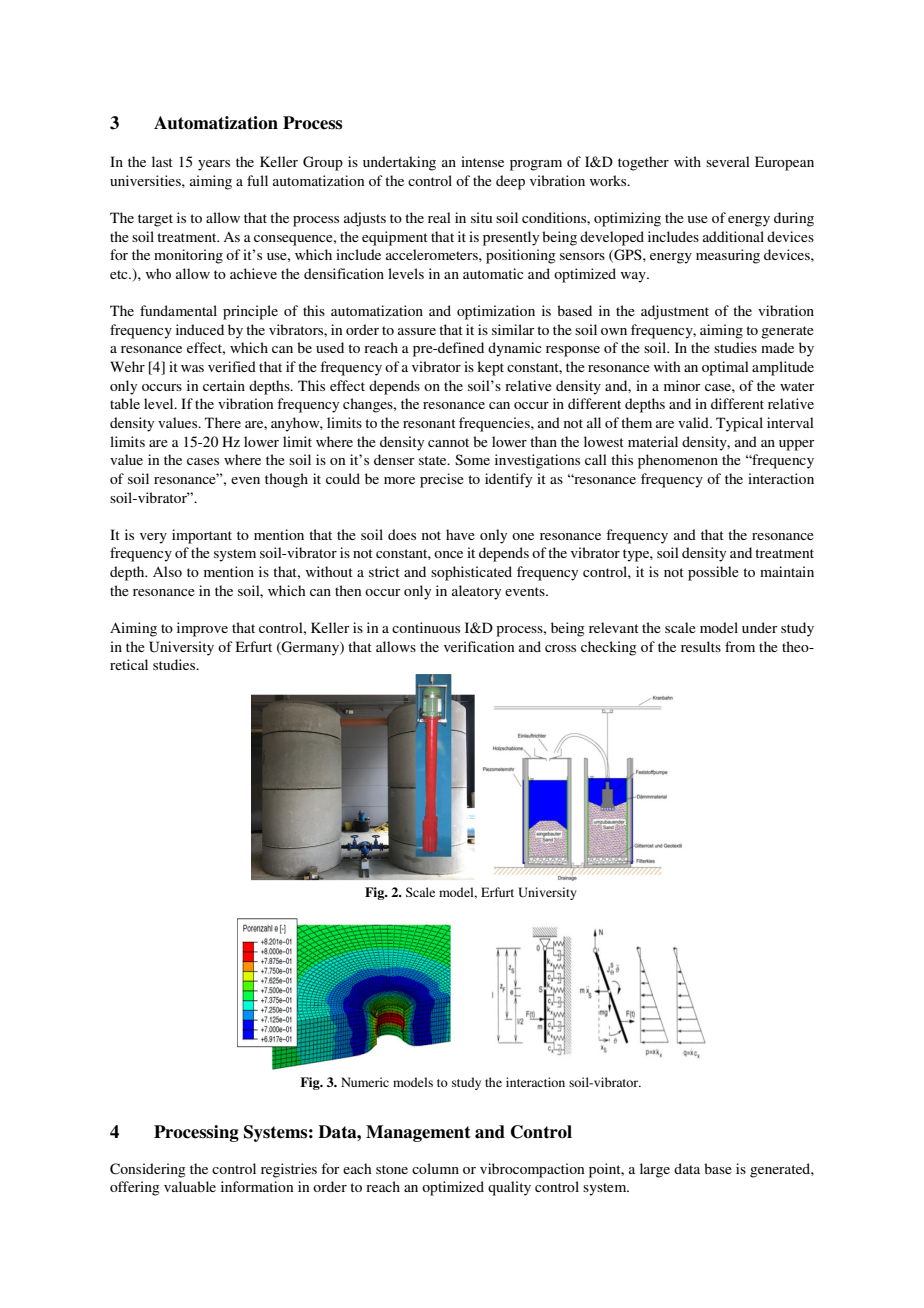 The height and width of the document is (1308, 924). What do you see at coordinates (479, 646) in the document?
I see `verification` at bounding box center [479, 646].
